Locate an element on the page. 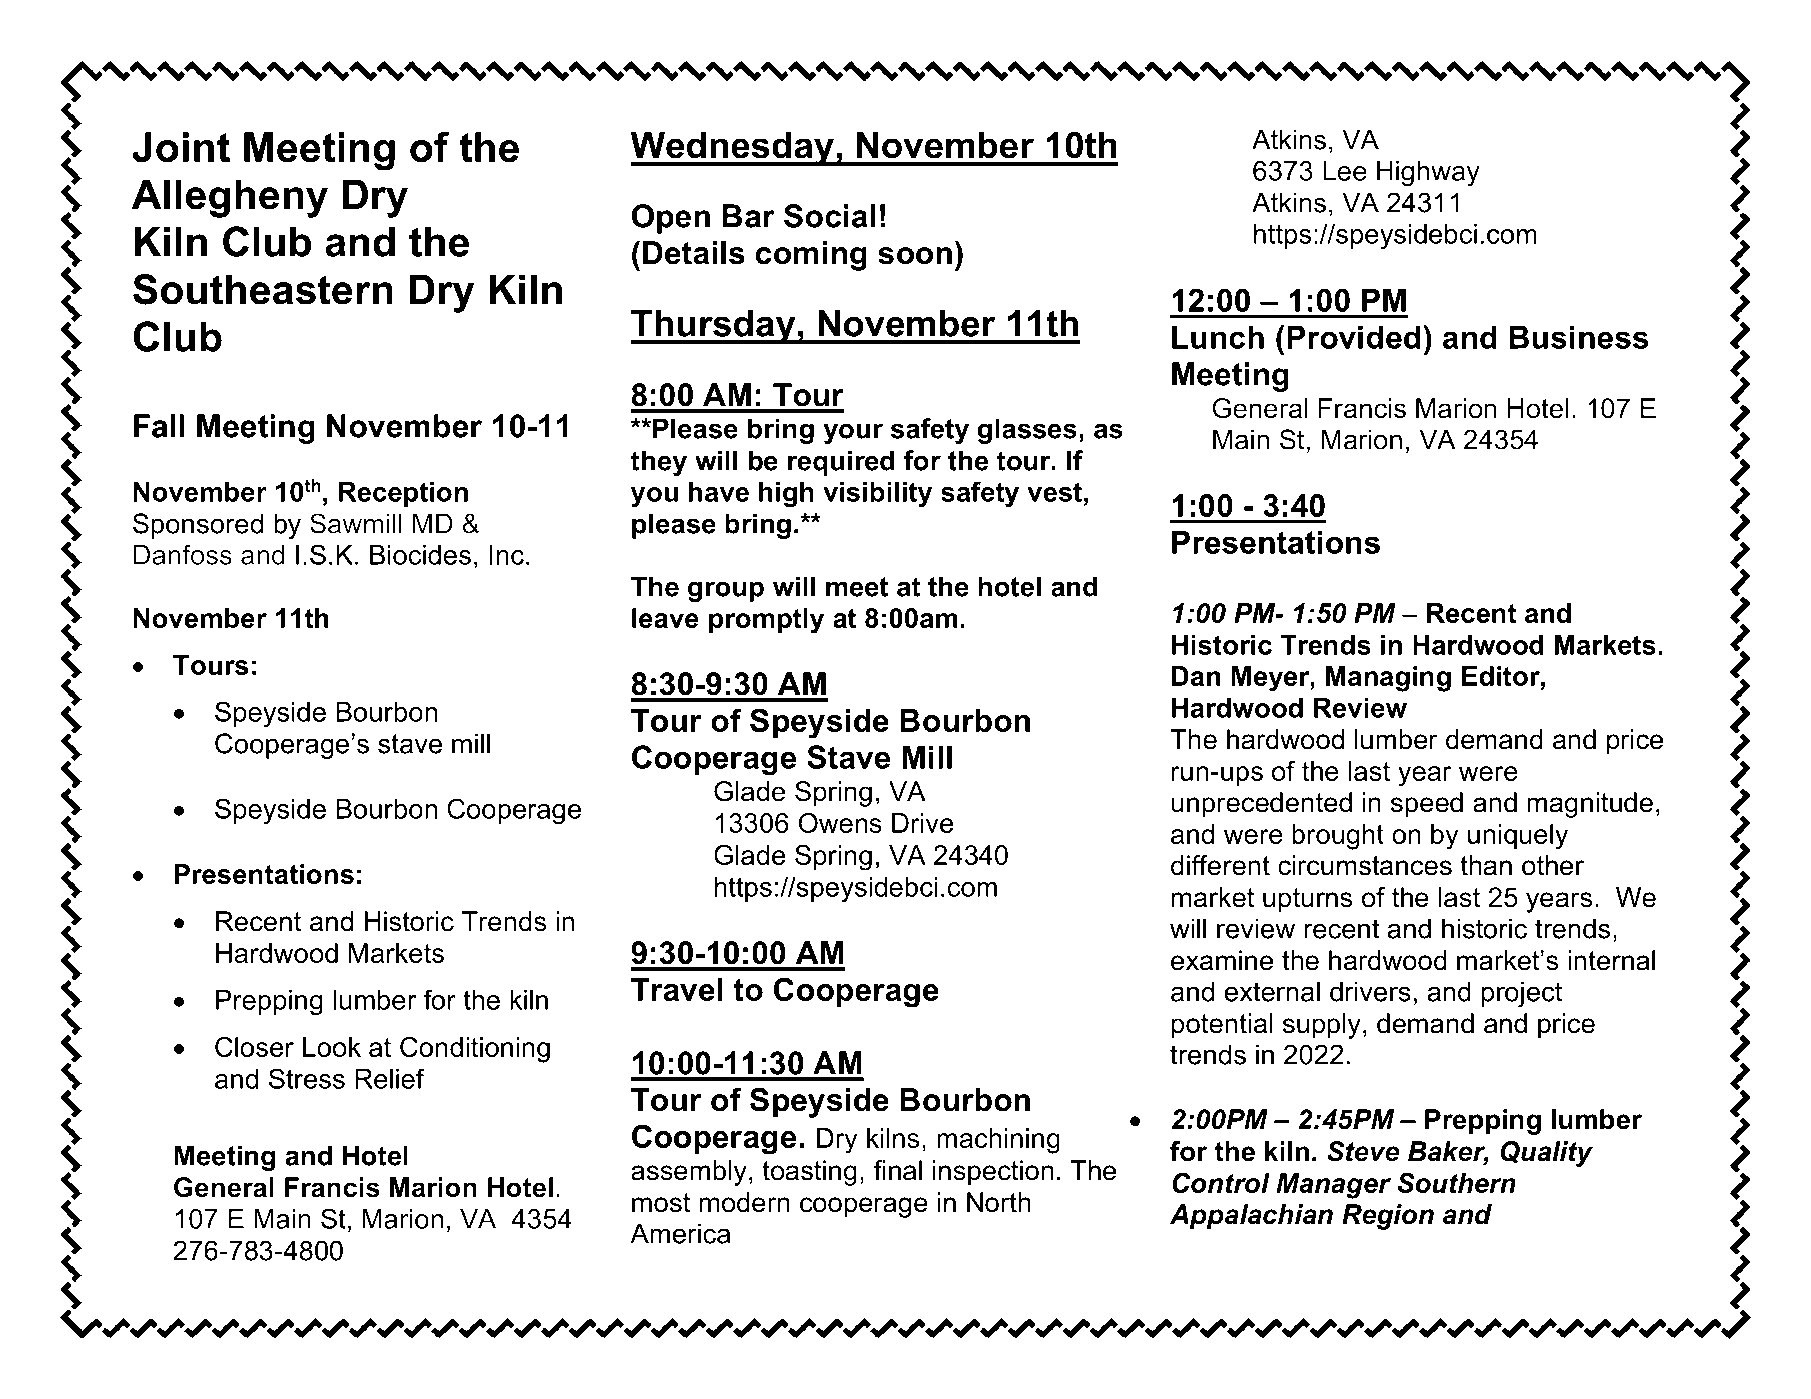  Lee is located at coordinates (1345, 171).
